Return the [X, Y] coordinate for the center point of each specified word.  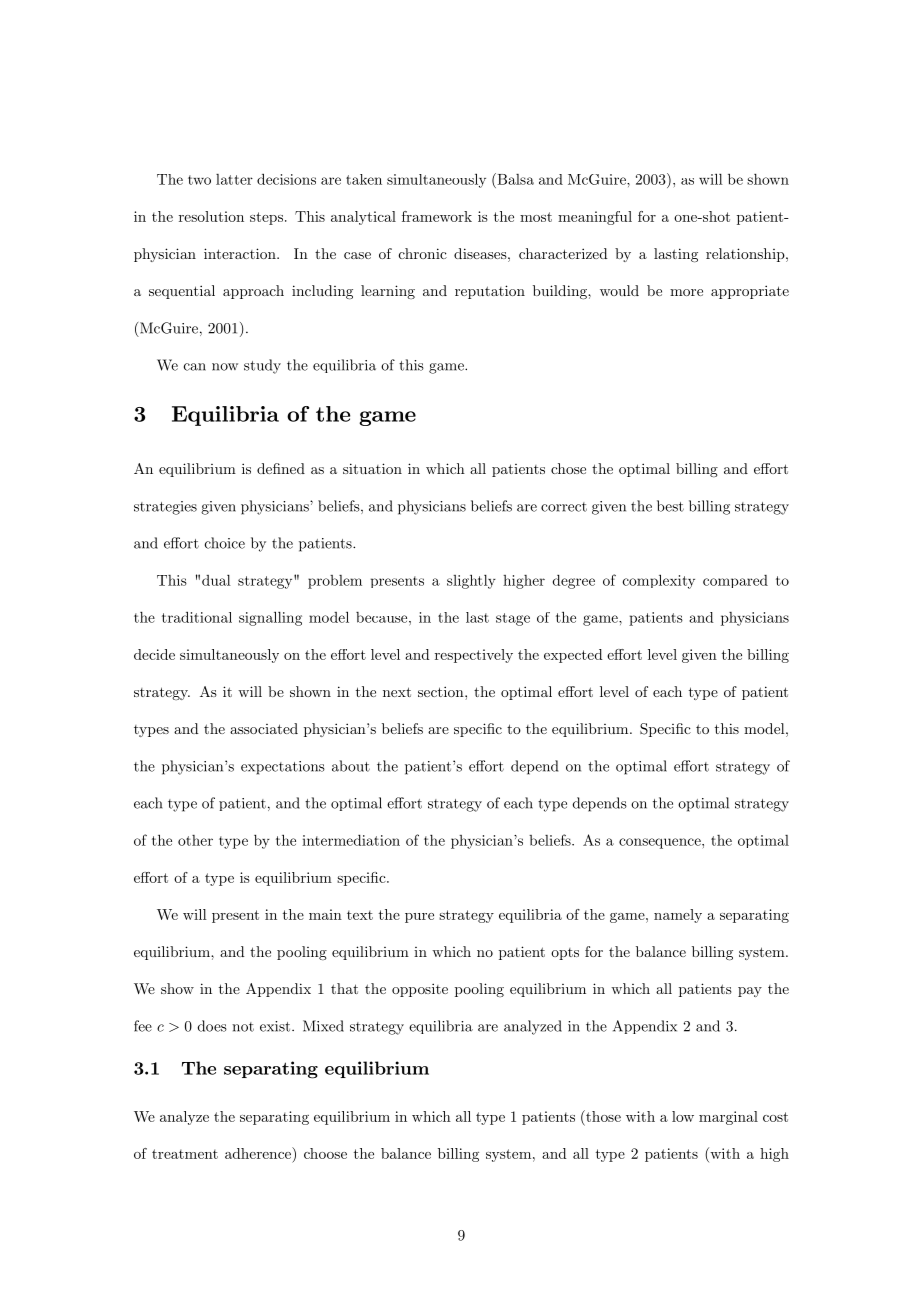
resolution [211, 216]
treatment [185, 1154]
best [670, 506]
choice [225, 543]
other [195, 840]
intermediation [351, 840]
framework [437, 216]
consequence [661, 843]
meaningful [595, 218]
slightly [471, 581]
